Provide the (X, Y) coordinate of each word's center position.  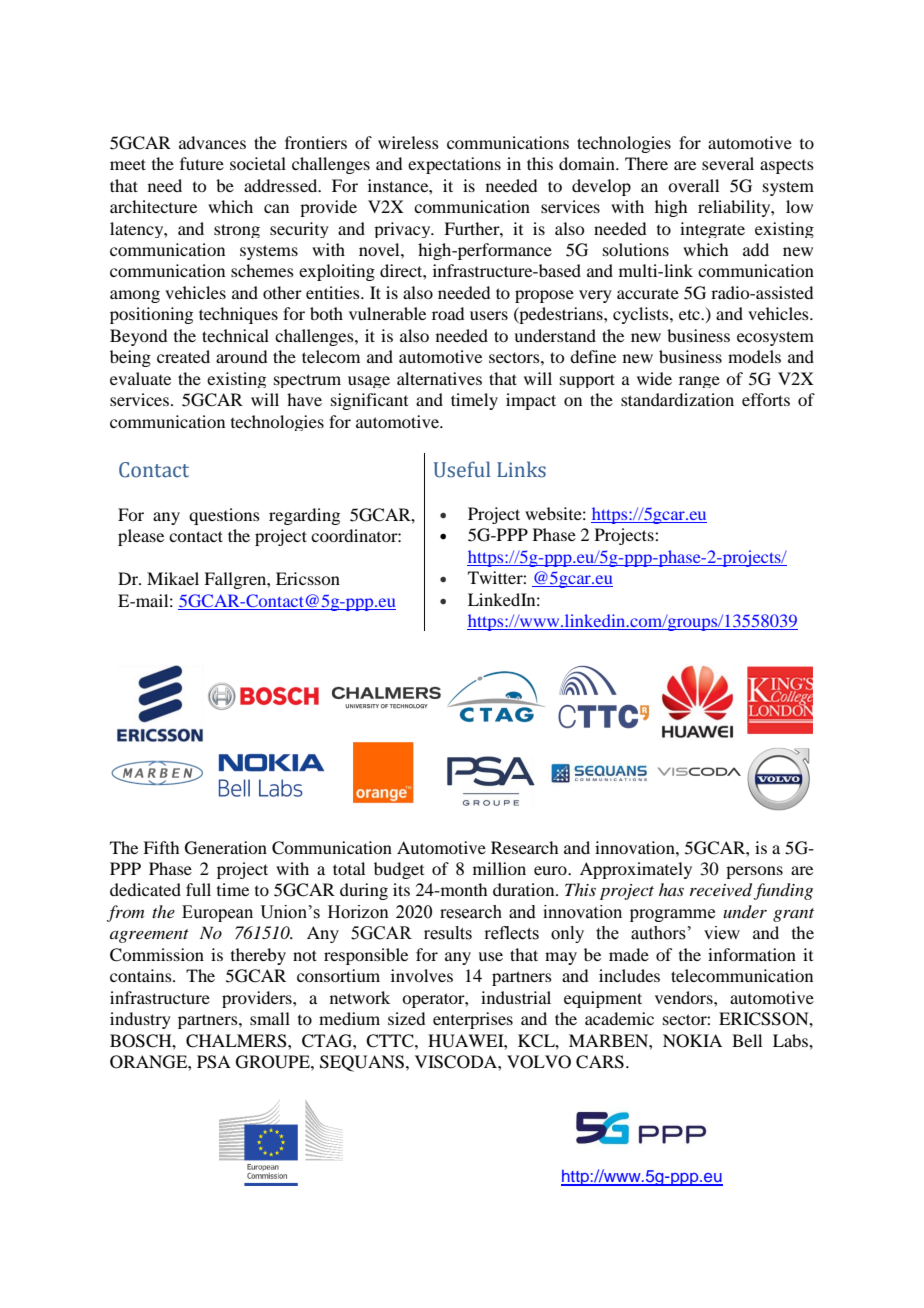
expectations (454, 165)
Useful (462, 469)
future (202, 163)
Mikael (173, 578)
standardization (677, 399)
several (728, 163)
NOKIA (692, 1041)
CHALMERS (237, 1041)
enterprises (473, 1020)
